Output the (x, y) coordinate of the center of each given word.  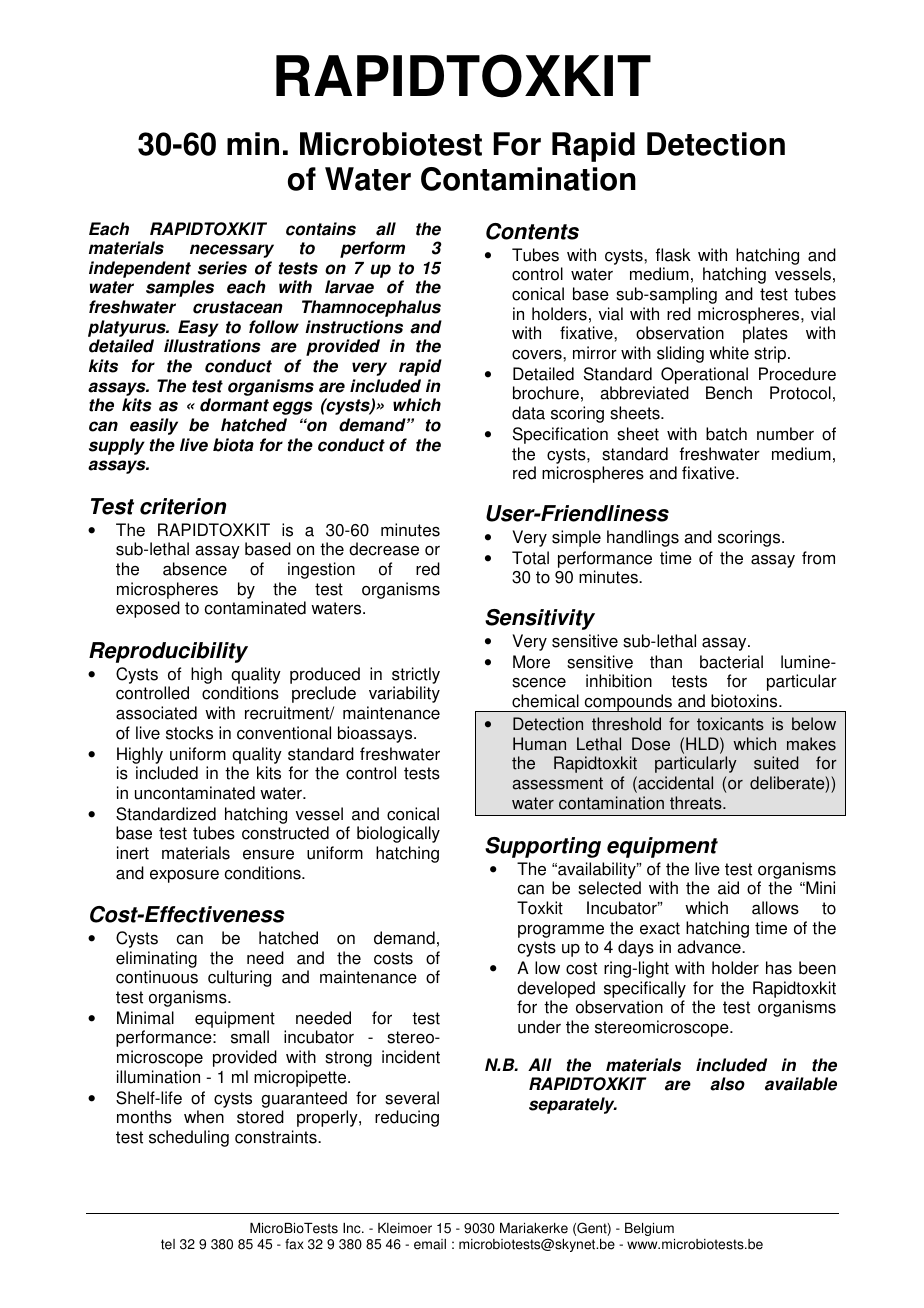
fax (294, 1244)
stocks (189, 733)
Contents (532, 231)
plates (765, 334)
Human (539, 744)
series (222, 268)
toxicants (730, 724)
